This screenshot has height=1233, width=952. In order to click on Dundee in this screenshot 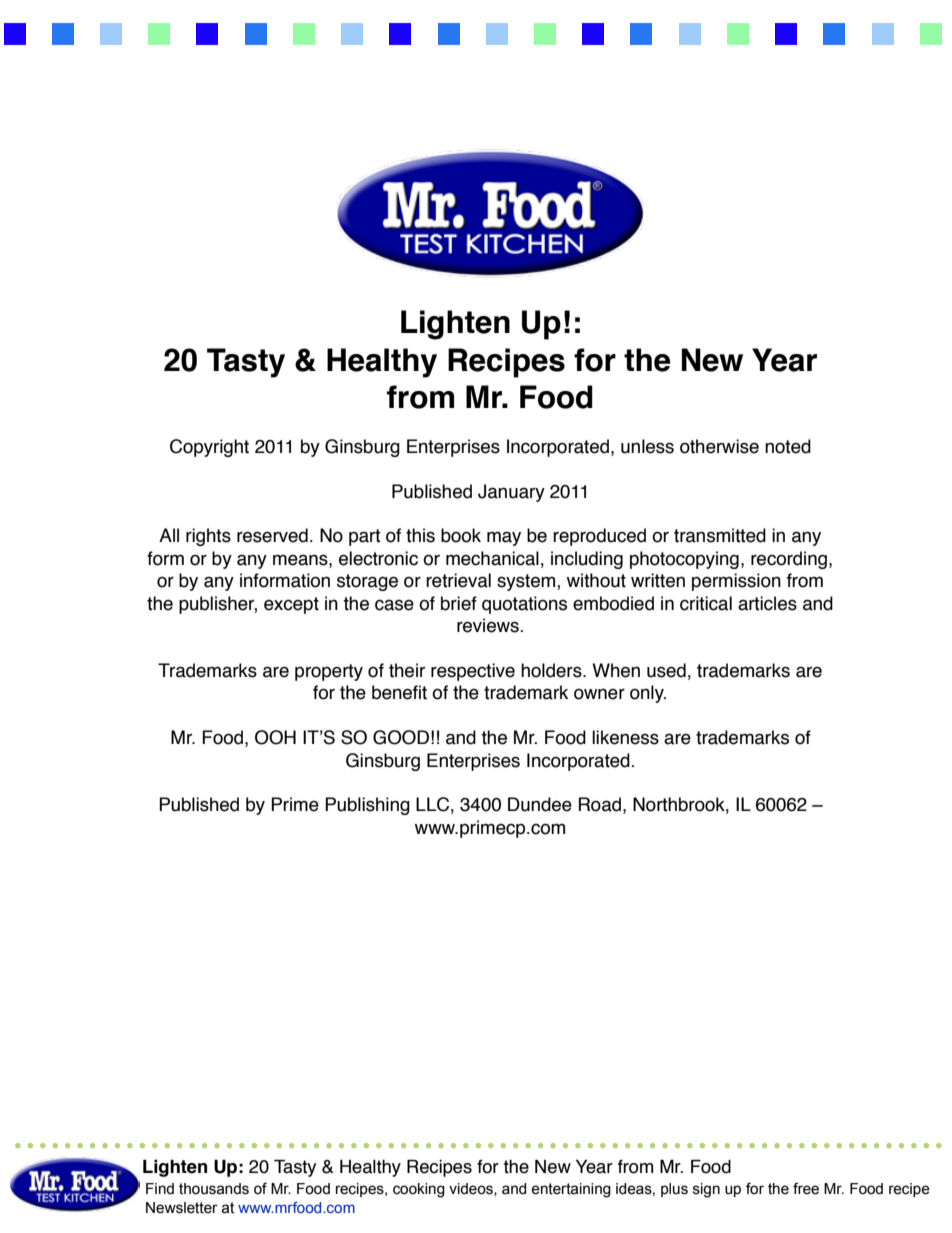, I will do `click(540, 804)`.
